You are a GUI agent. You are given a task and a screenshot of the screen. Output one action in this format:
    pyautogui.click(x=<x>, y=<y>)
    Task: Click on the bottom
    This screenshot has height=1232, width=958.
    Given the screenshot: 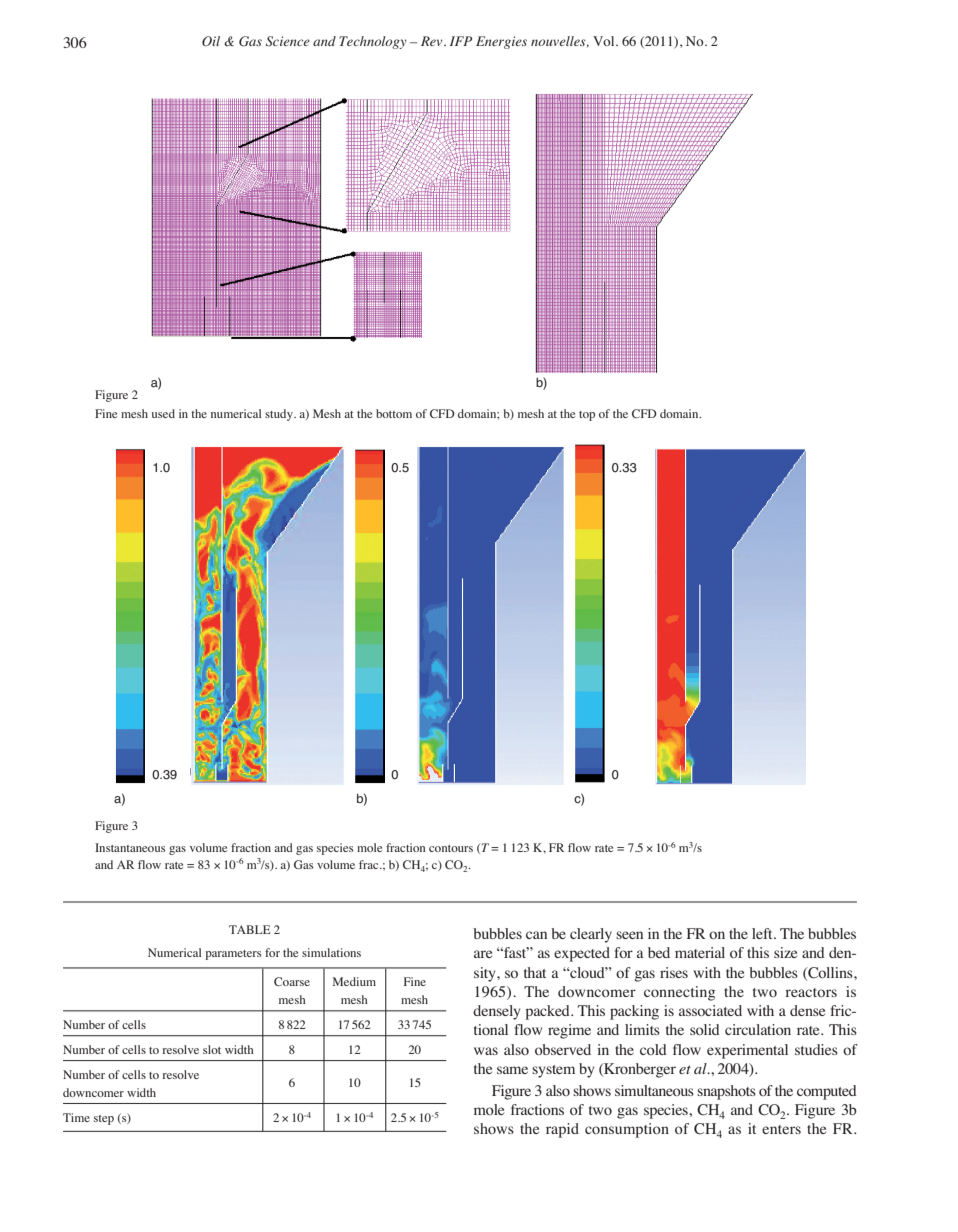 What is the action you would take?
    pyautogui.click(x=394, y=413)
